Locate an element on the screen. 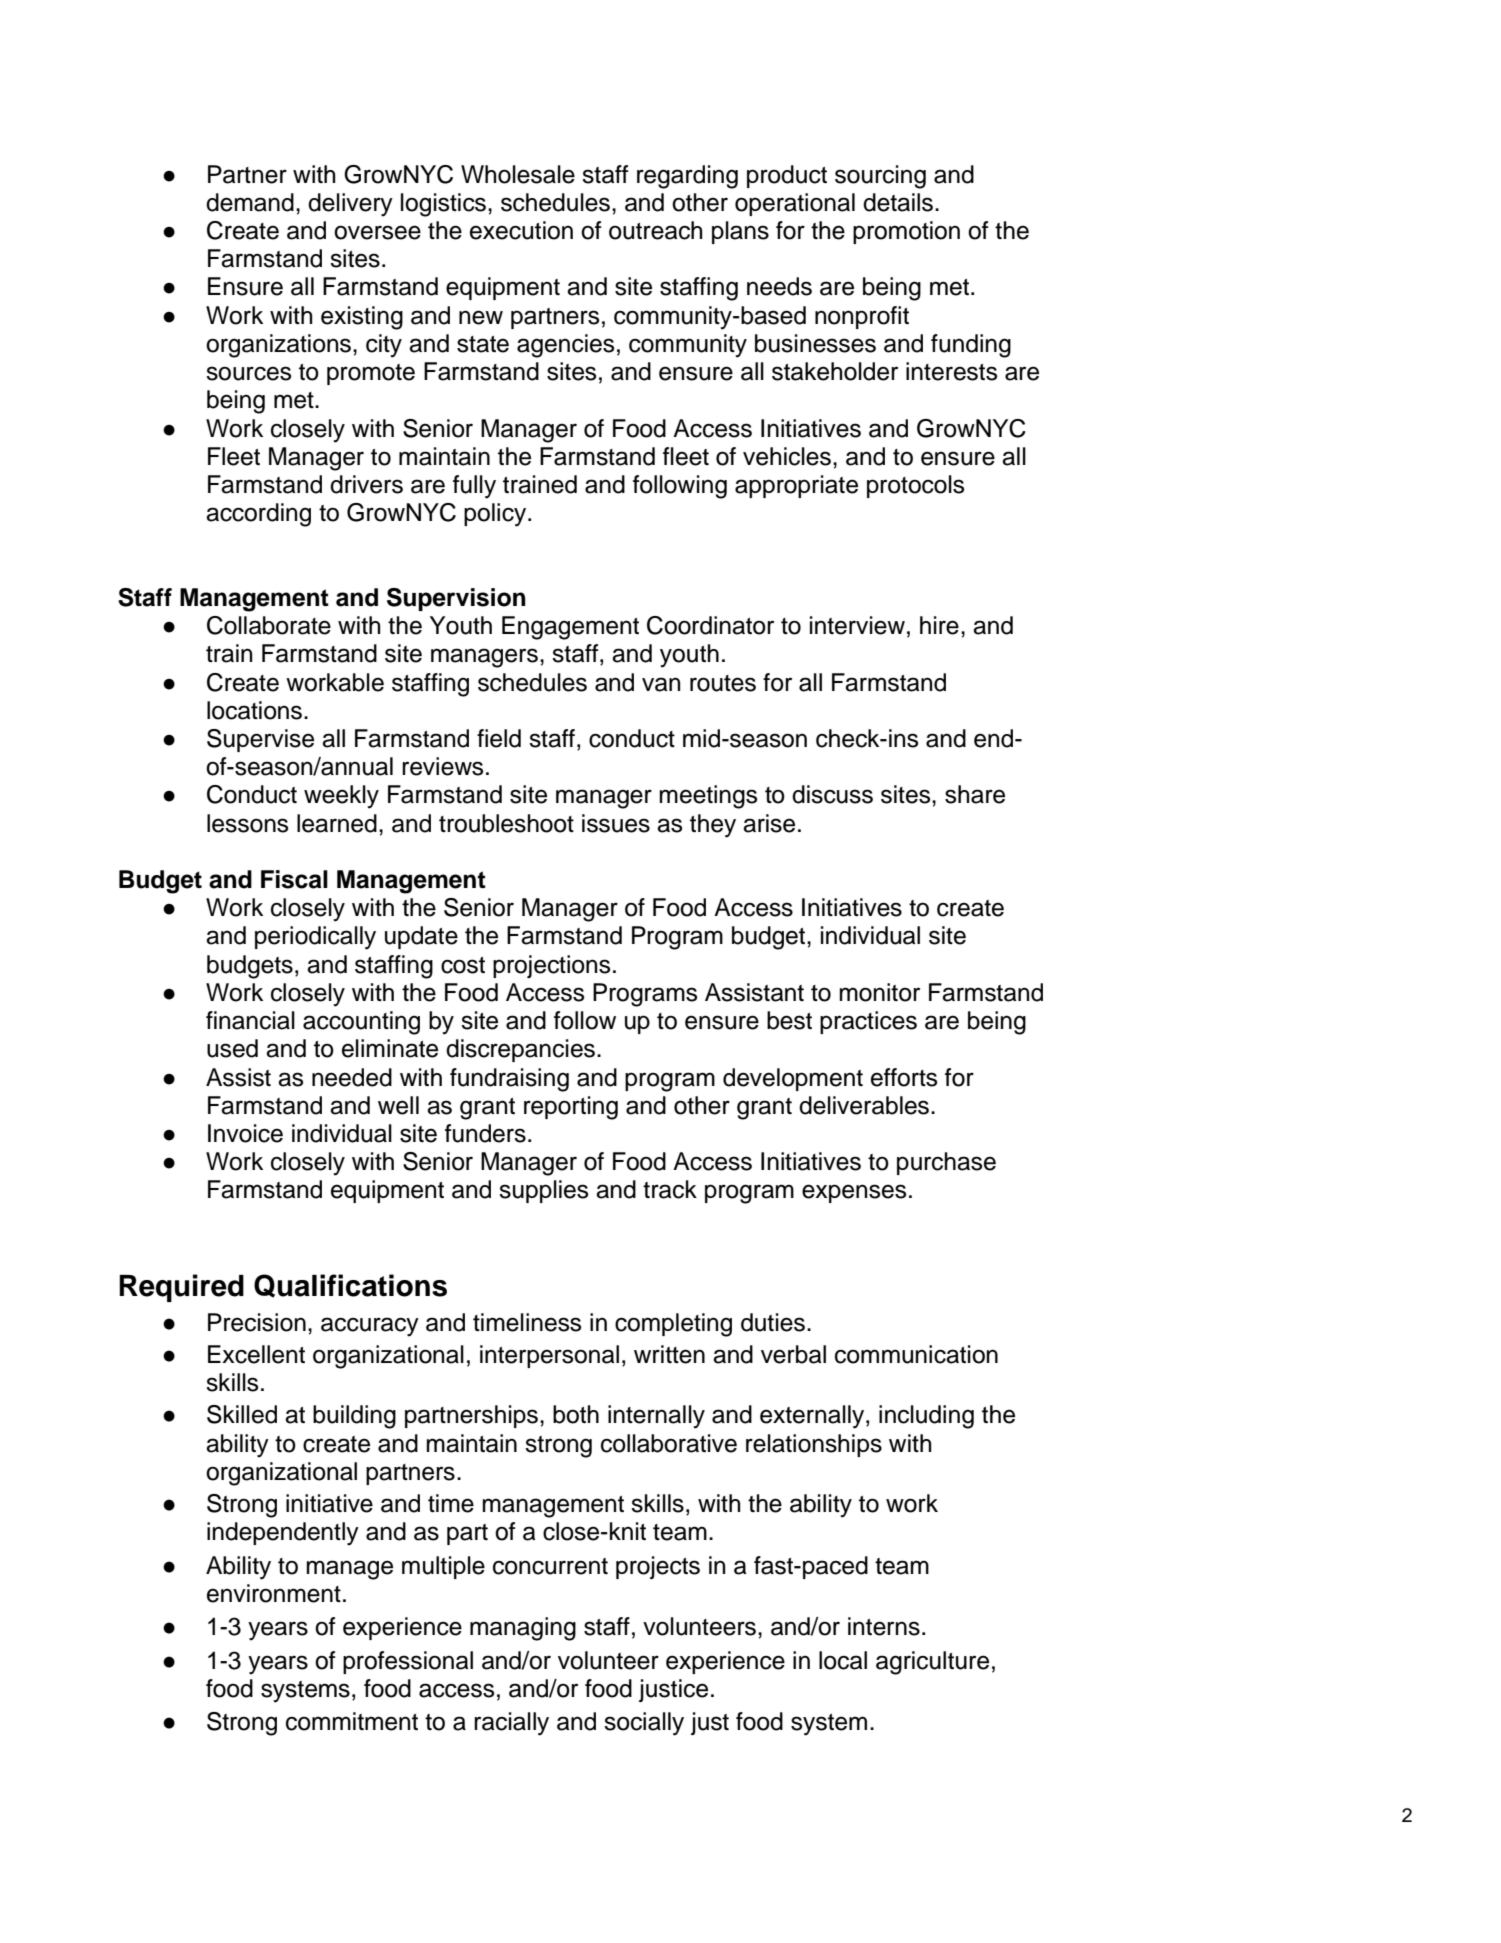 This screenshot has height=1943, width=1501. projections is located at coordinates (551, 966).
